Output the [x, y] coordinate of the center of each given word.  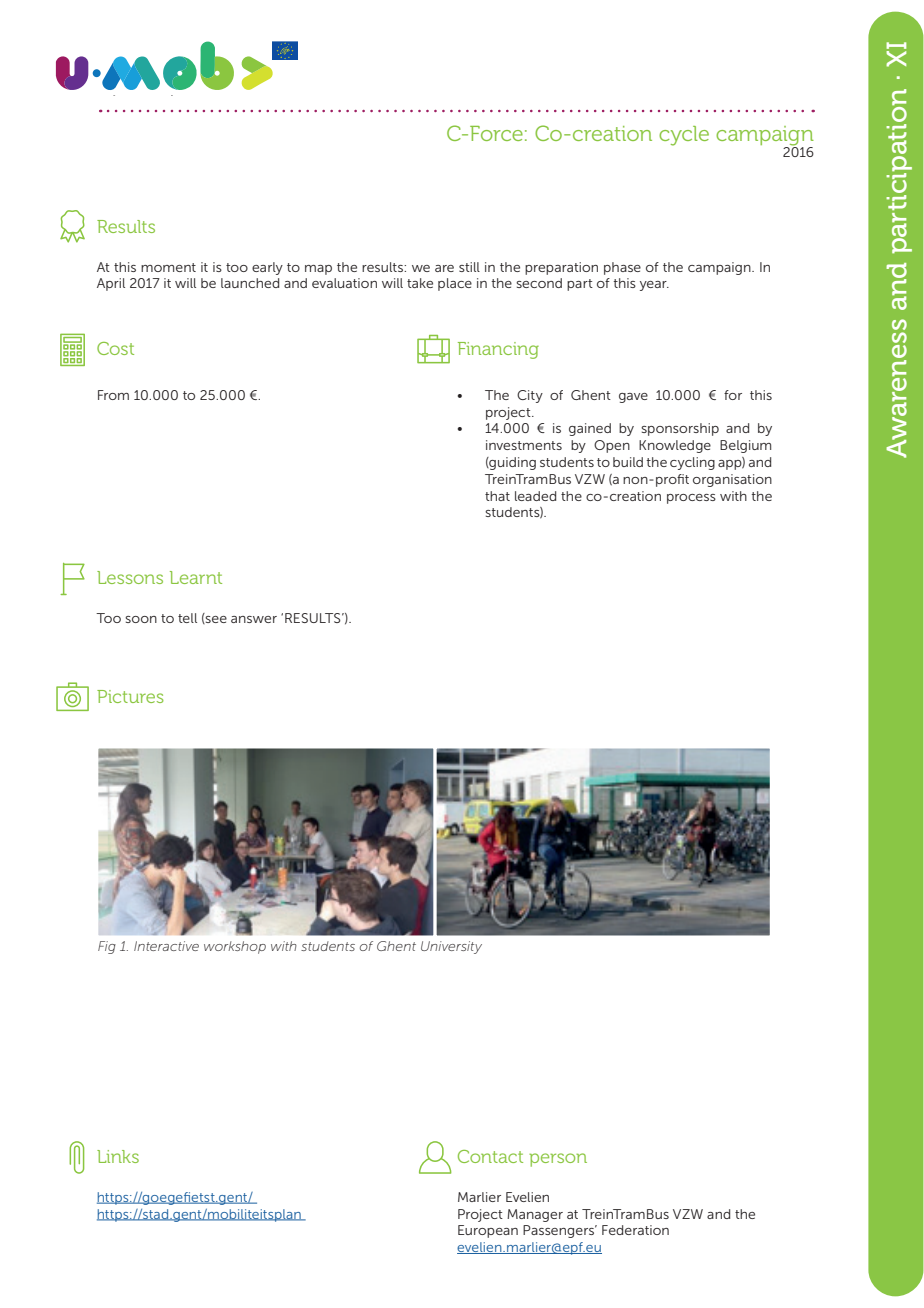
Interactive [166, 946]
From [113, 395]
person [558, 1160]
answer [254, 619]
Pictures [130, 696]
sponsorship [680, 429]
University [451, 947]
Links [118, 1156]
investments [524, 445]
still [469, 267]
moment [168, 267]
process [691, 499]
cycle [684, 136]
